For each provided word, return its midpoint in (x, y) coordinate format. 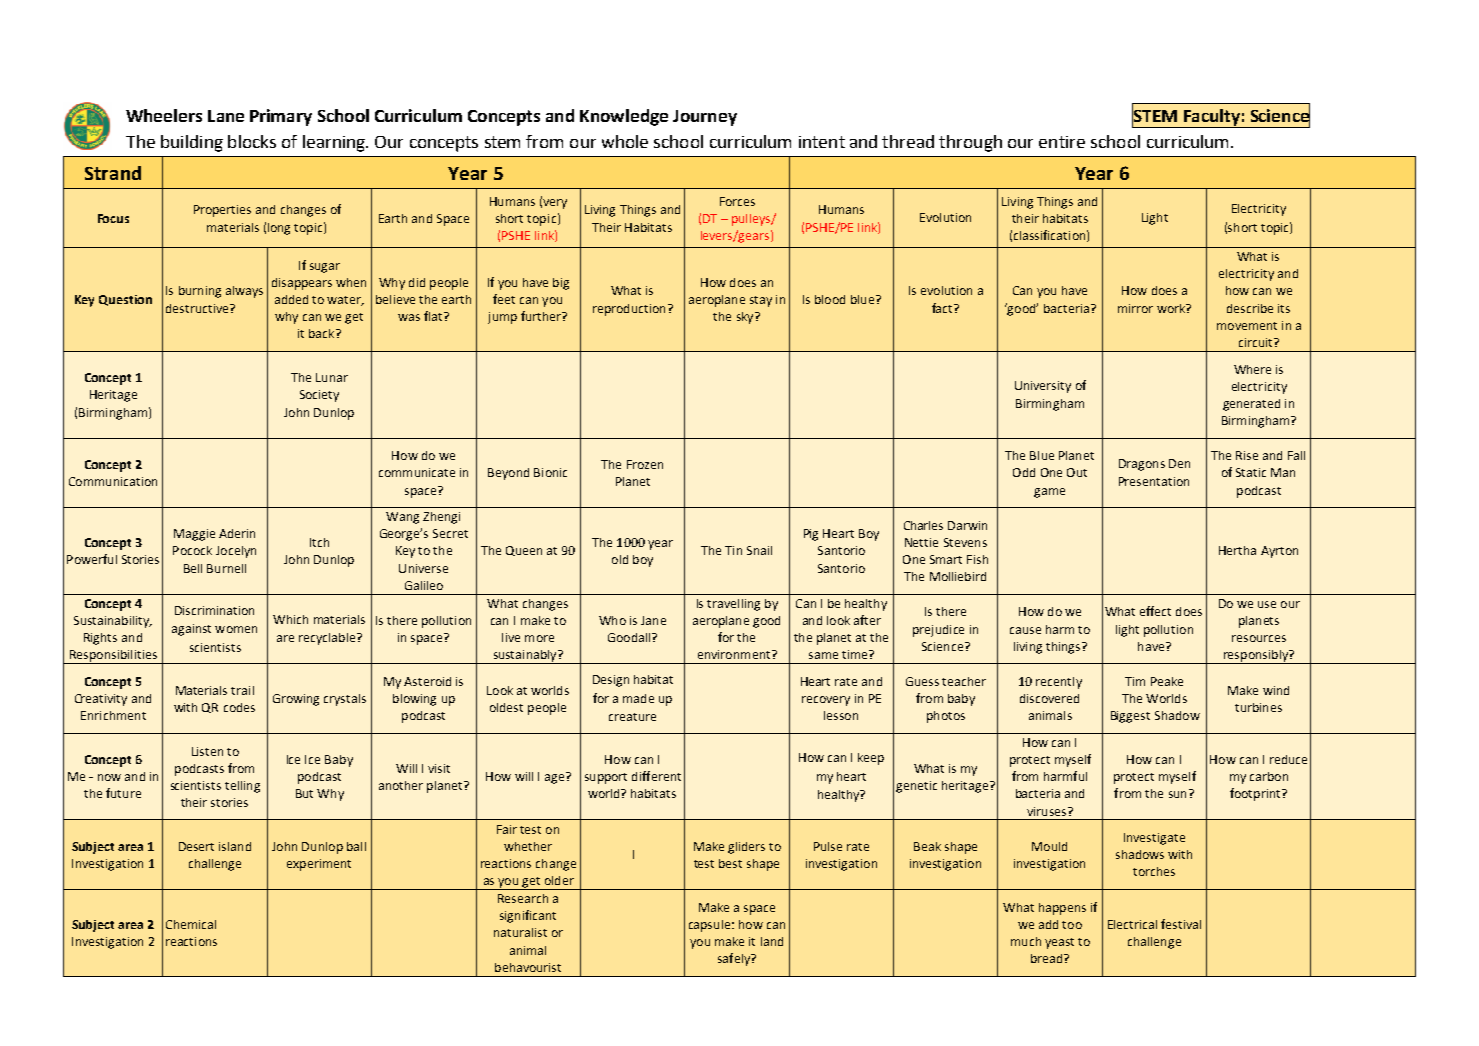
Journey (705, 118)
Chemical (191, 924)
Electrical (1132, 924)
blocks (252, 141)
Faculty (1211, 118)
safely (735, 959)
